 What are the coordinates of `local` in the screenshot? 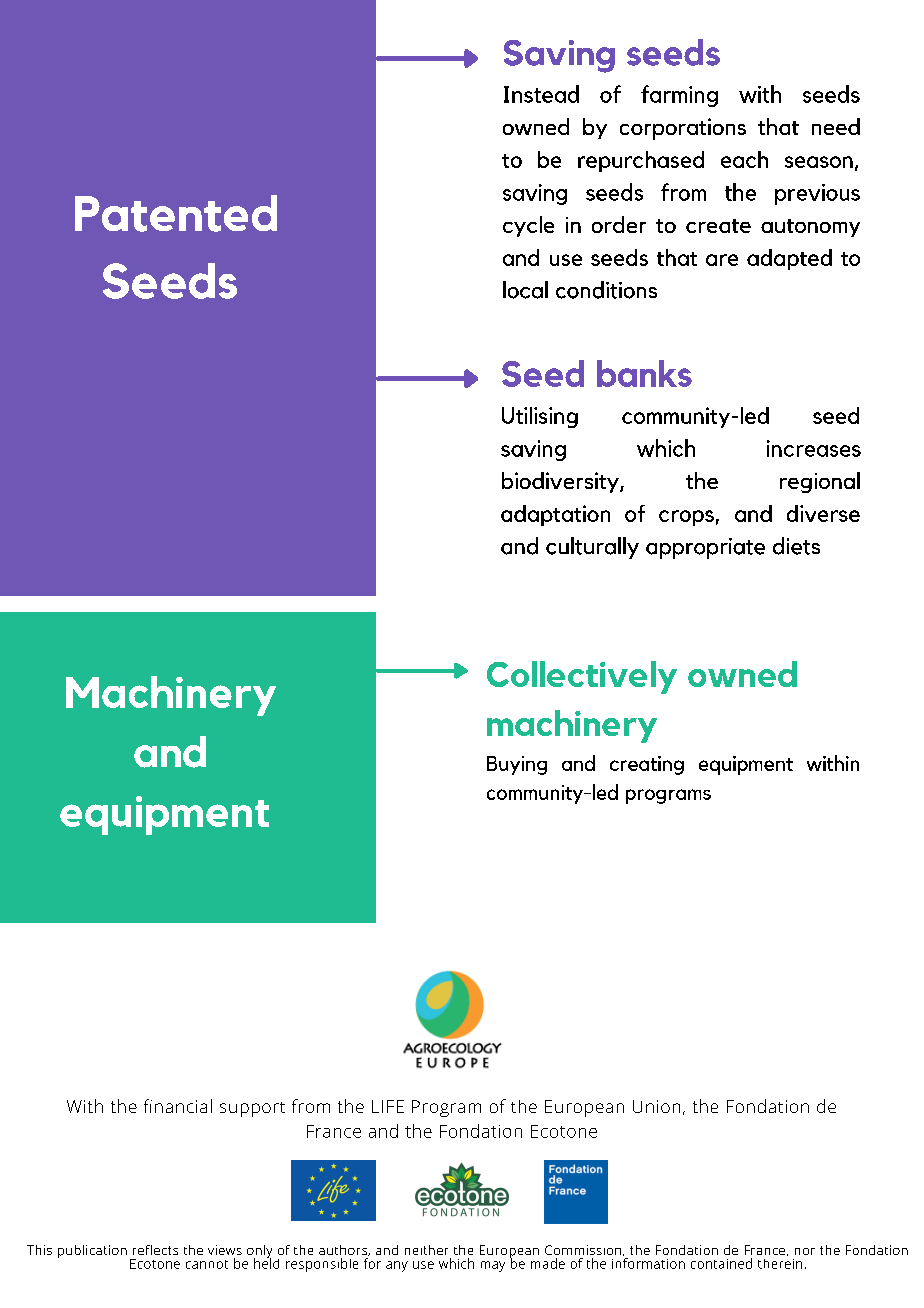 It's located at (525, 290).
